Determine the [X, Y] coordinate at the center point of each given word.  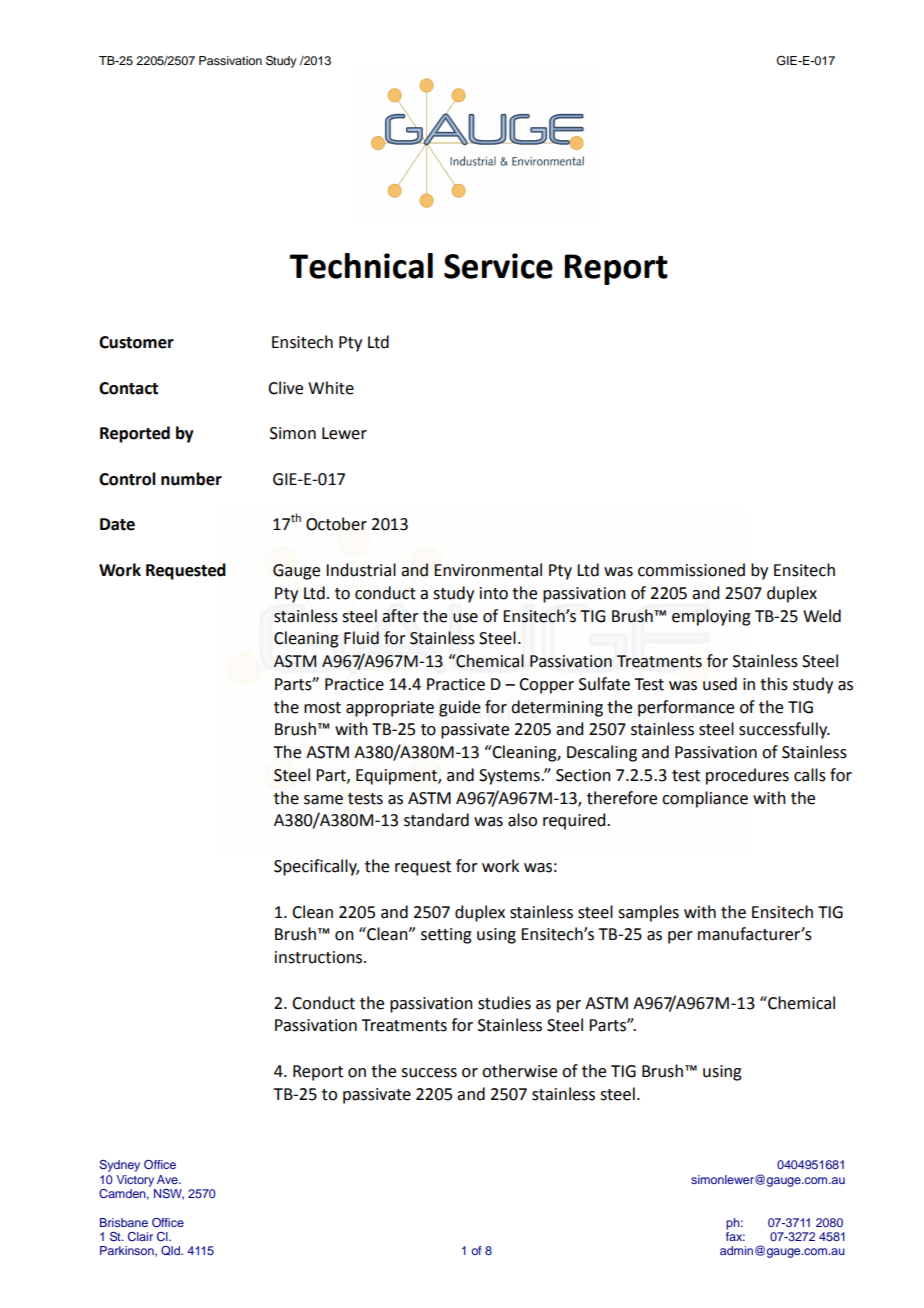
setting [446, 936]
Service [498, 266]
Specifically [316, 867]
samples [648, 913]
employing [711, 617]
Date [117, 524]
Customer [136, 342]
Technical [361, 266]
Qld [171, 1251]
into [494, 593]
